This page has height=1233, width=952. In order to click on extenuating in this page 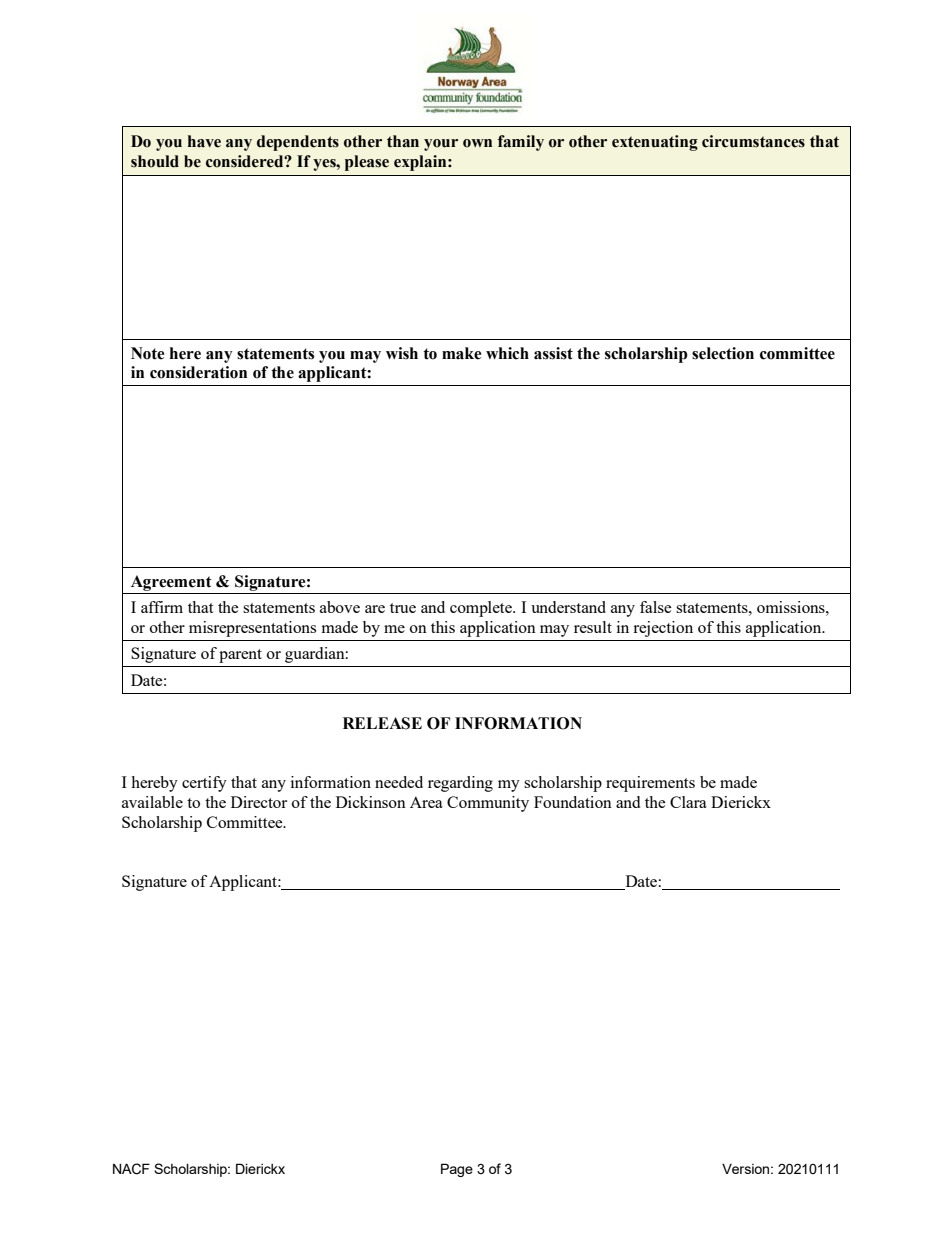, I will do `click(655, 143)`.
